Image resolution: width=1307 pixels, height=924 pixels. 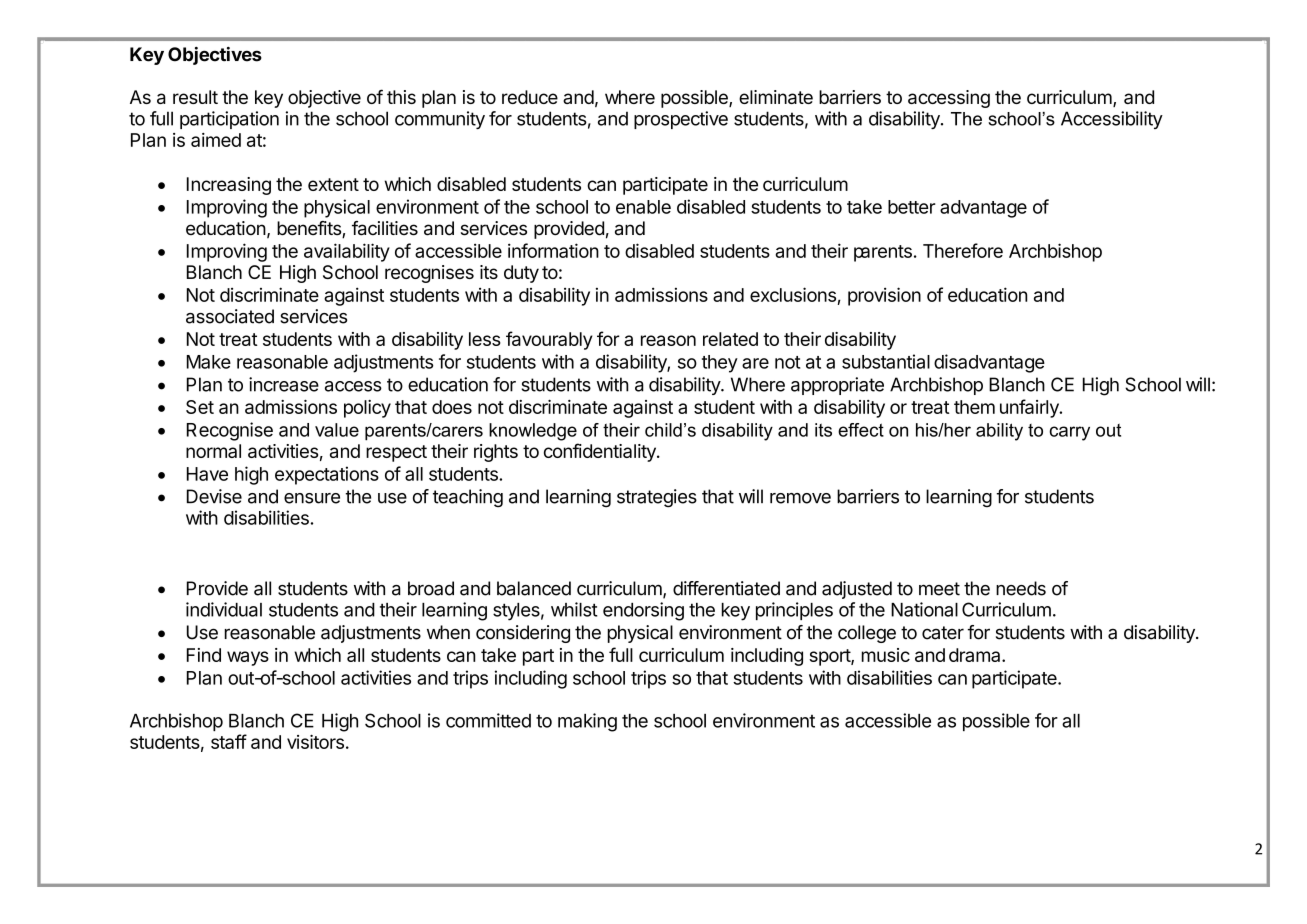 What do you see at coordinates (553, 250) in the image?
I see `information` at bounding box center [553, 250].
